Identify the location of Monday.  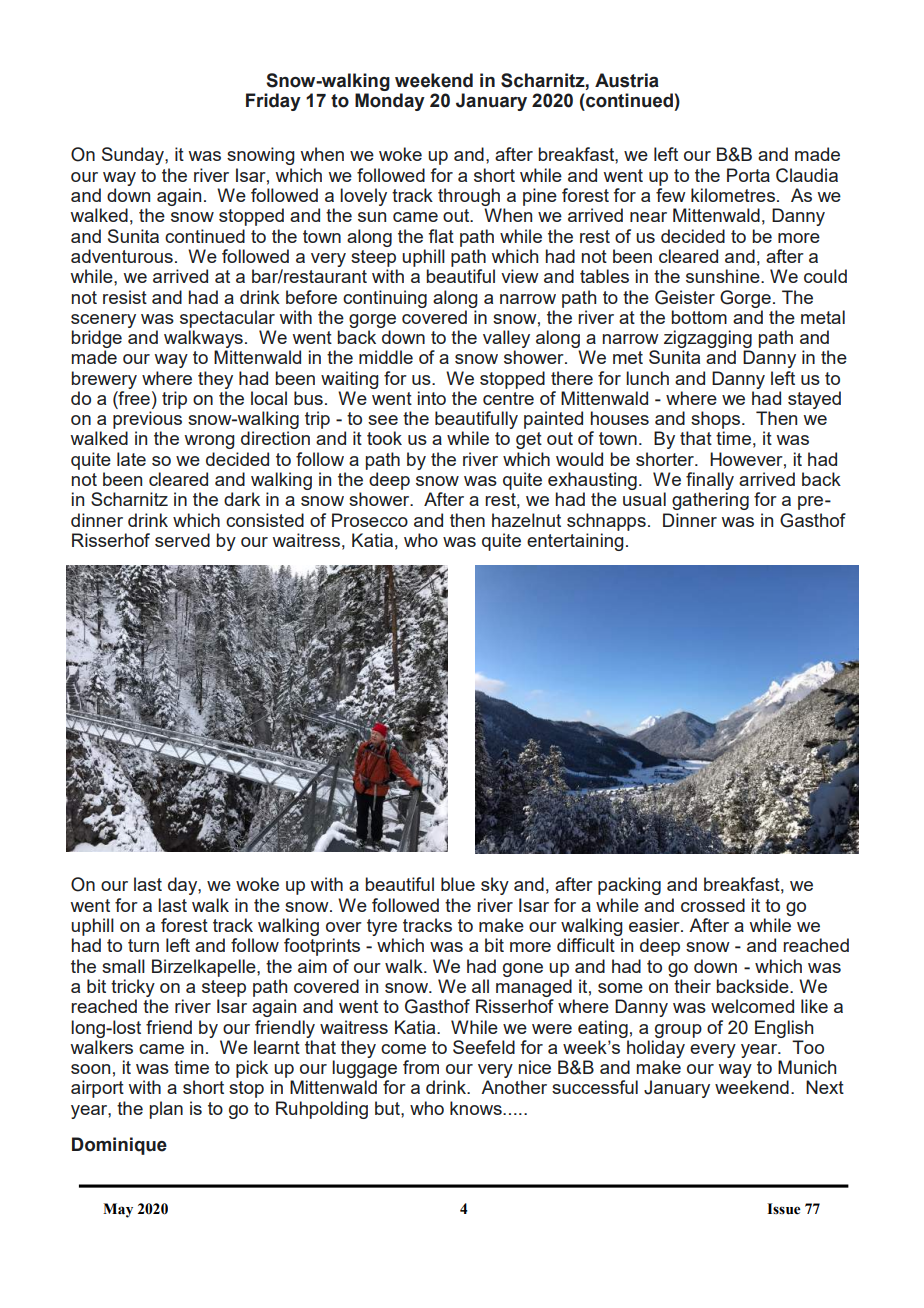
(390, 102).
